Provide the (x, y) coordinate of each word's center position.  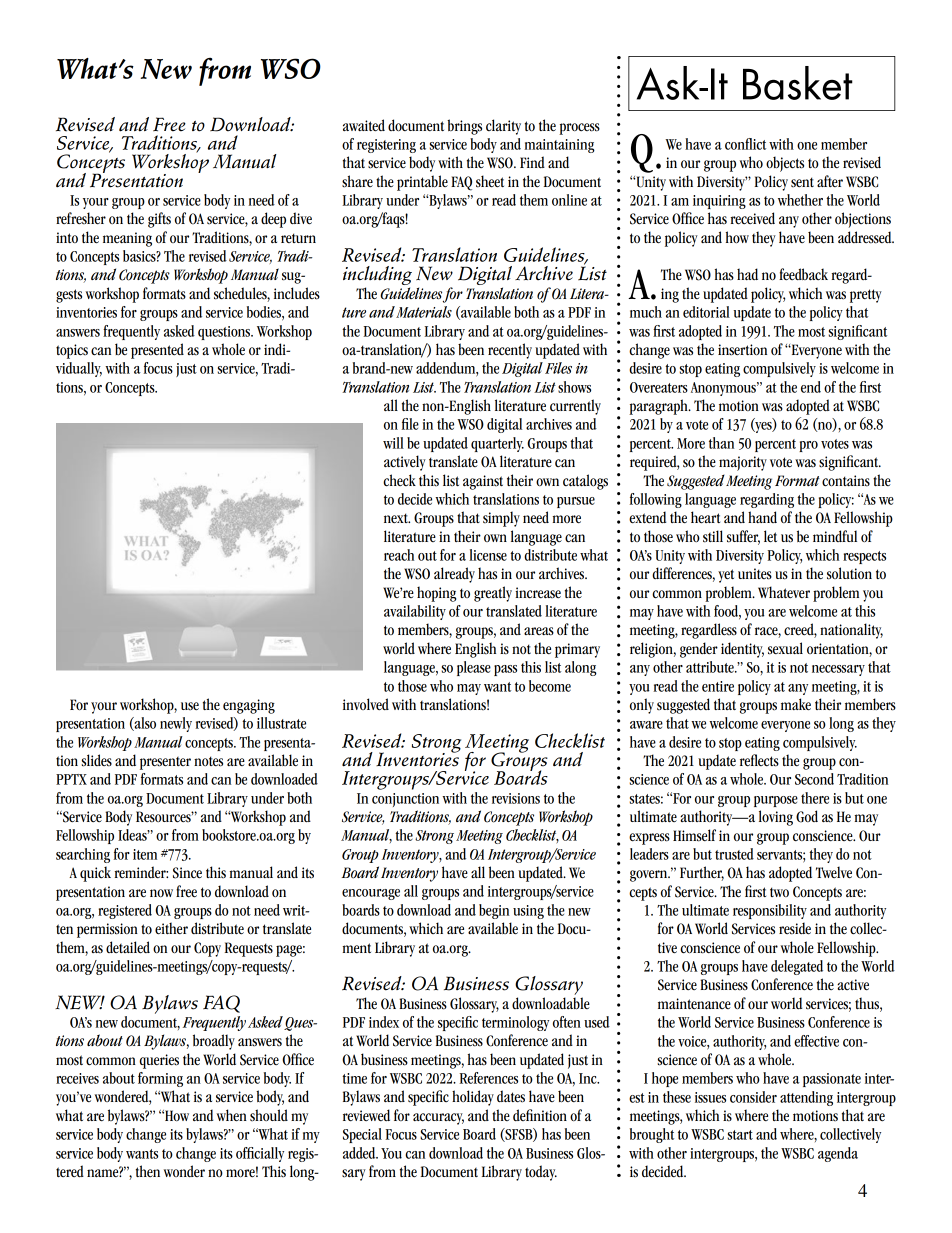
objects (785, 164)
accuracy (438, 1119)
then (148, 1171)
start (740, 1135)
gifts (159, 220)
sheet (490, 181)
